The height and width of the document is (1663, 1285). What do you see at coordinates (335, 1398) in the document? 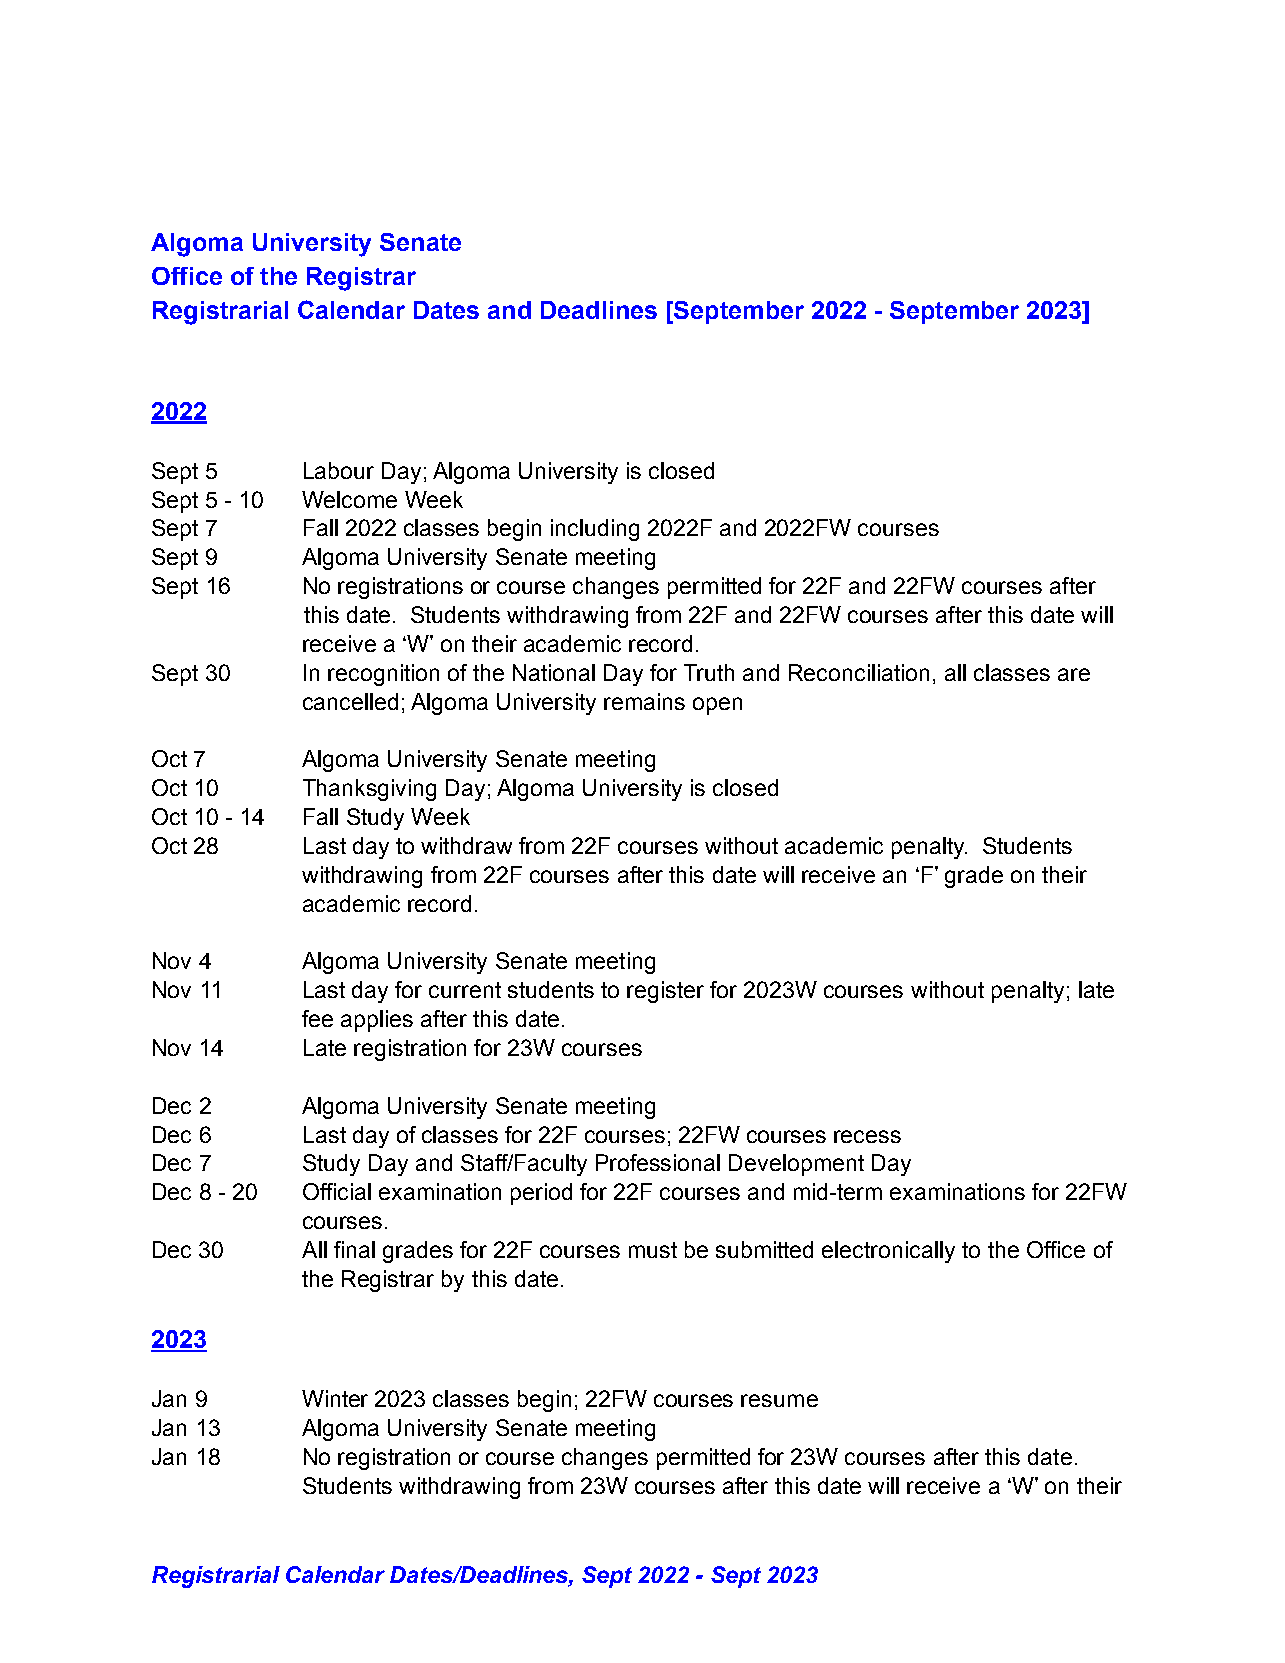
I see `Winter` at bounding box center [335, 1398].
